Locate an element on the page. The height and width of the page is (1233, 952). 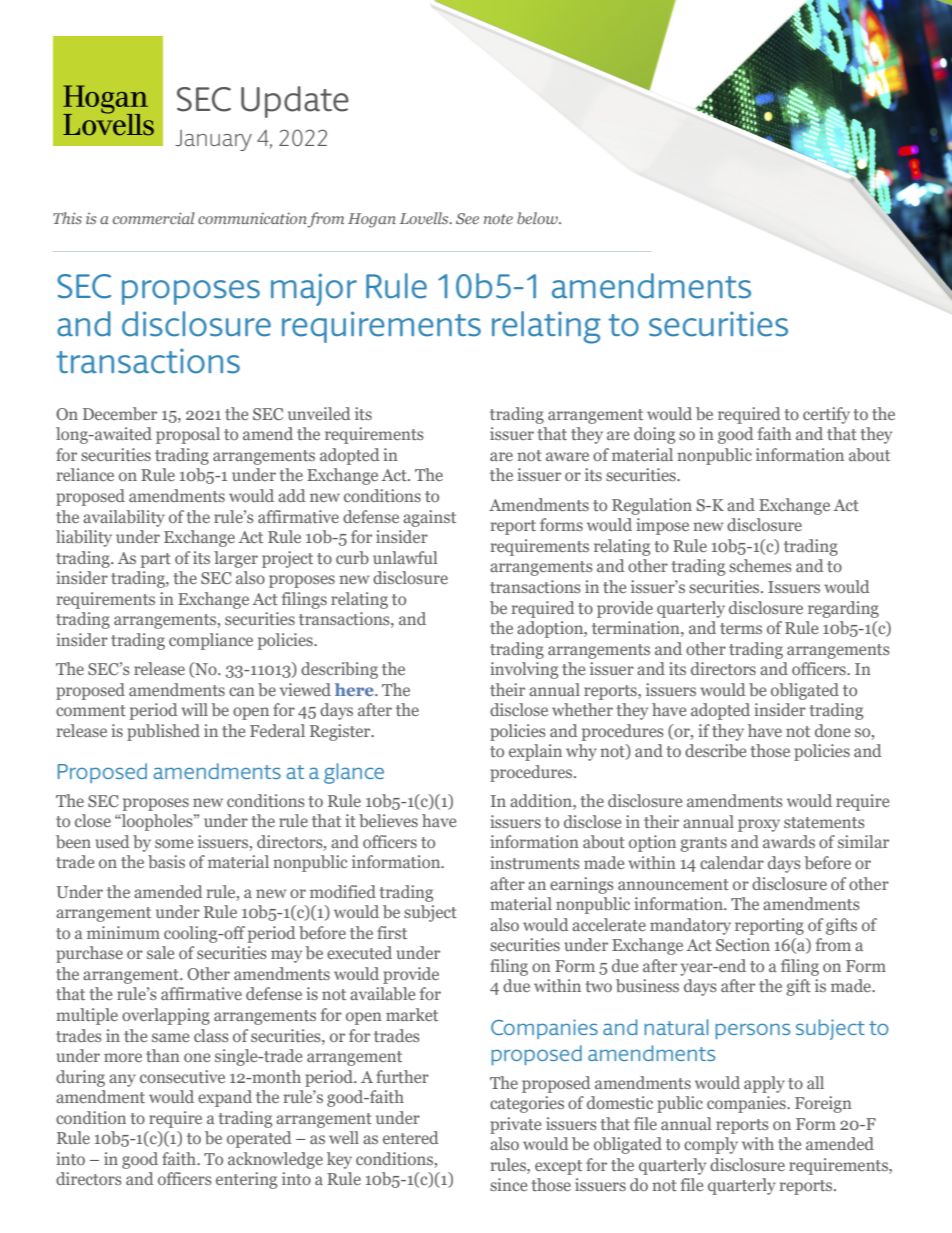
entering is located at coordinates (246, 1180).
